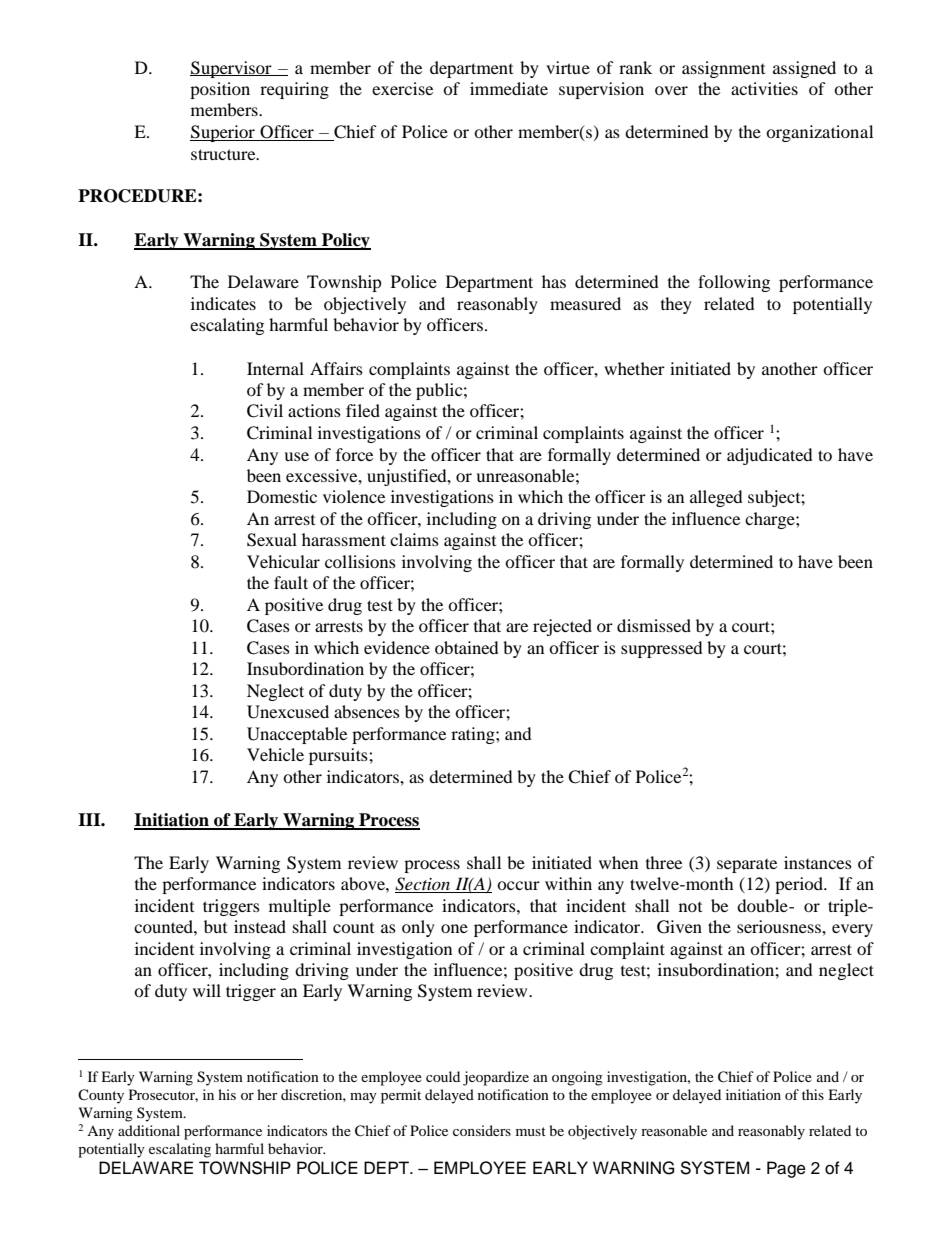 Image resolution: width=952 pixels, height=1233 pixels. Describe the element at coordinates (291, 582) in the screenshot. I see `fault` at that location.
